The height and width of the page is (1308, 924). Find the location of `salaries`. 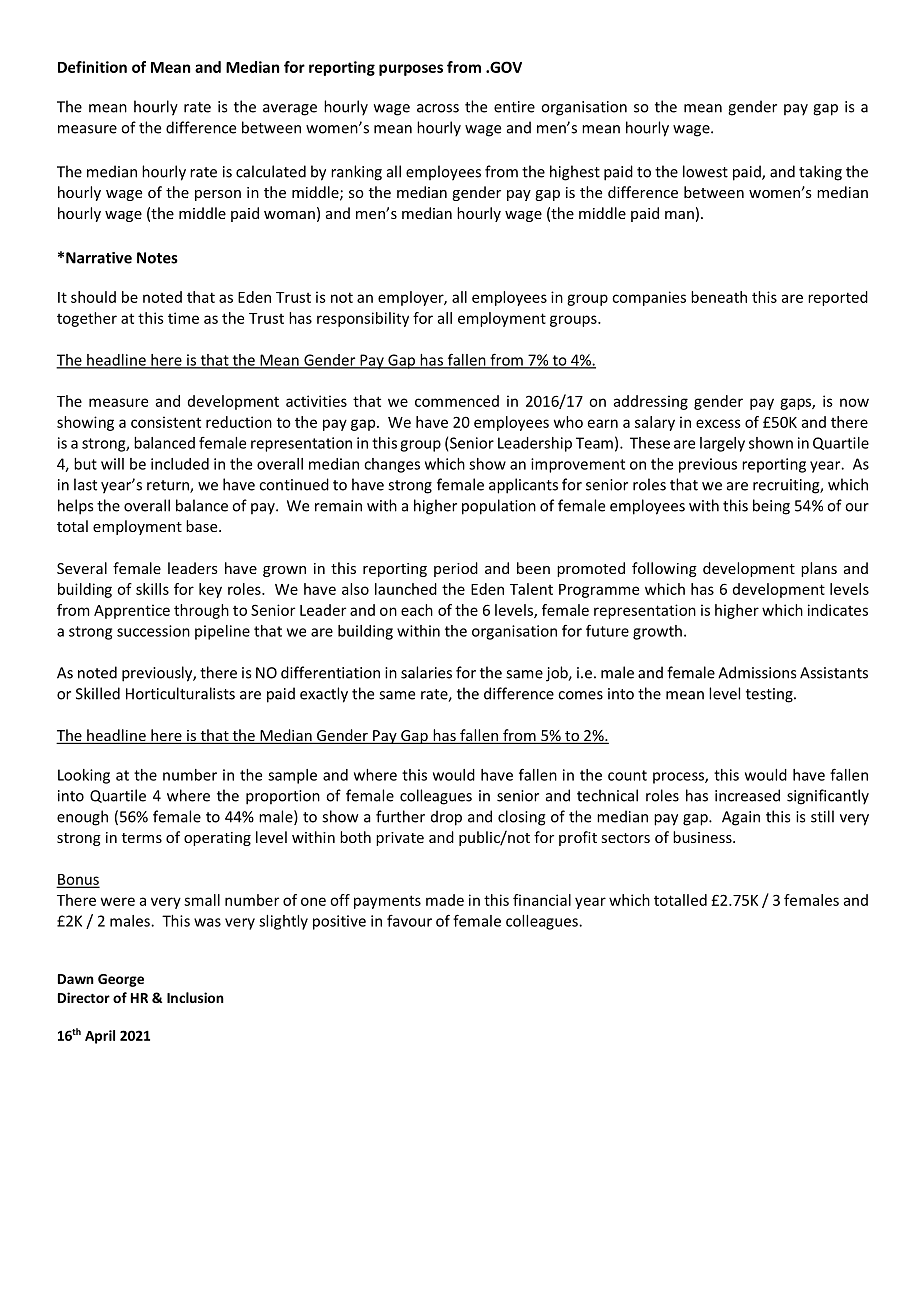

salaries is located at coordinates (426, 672).
